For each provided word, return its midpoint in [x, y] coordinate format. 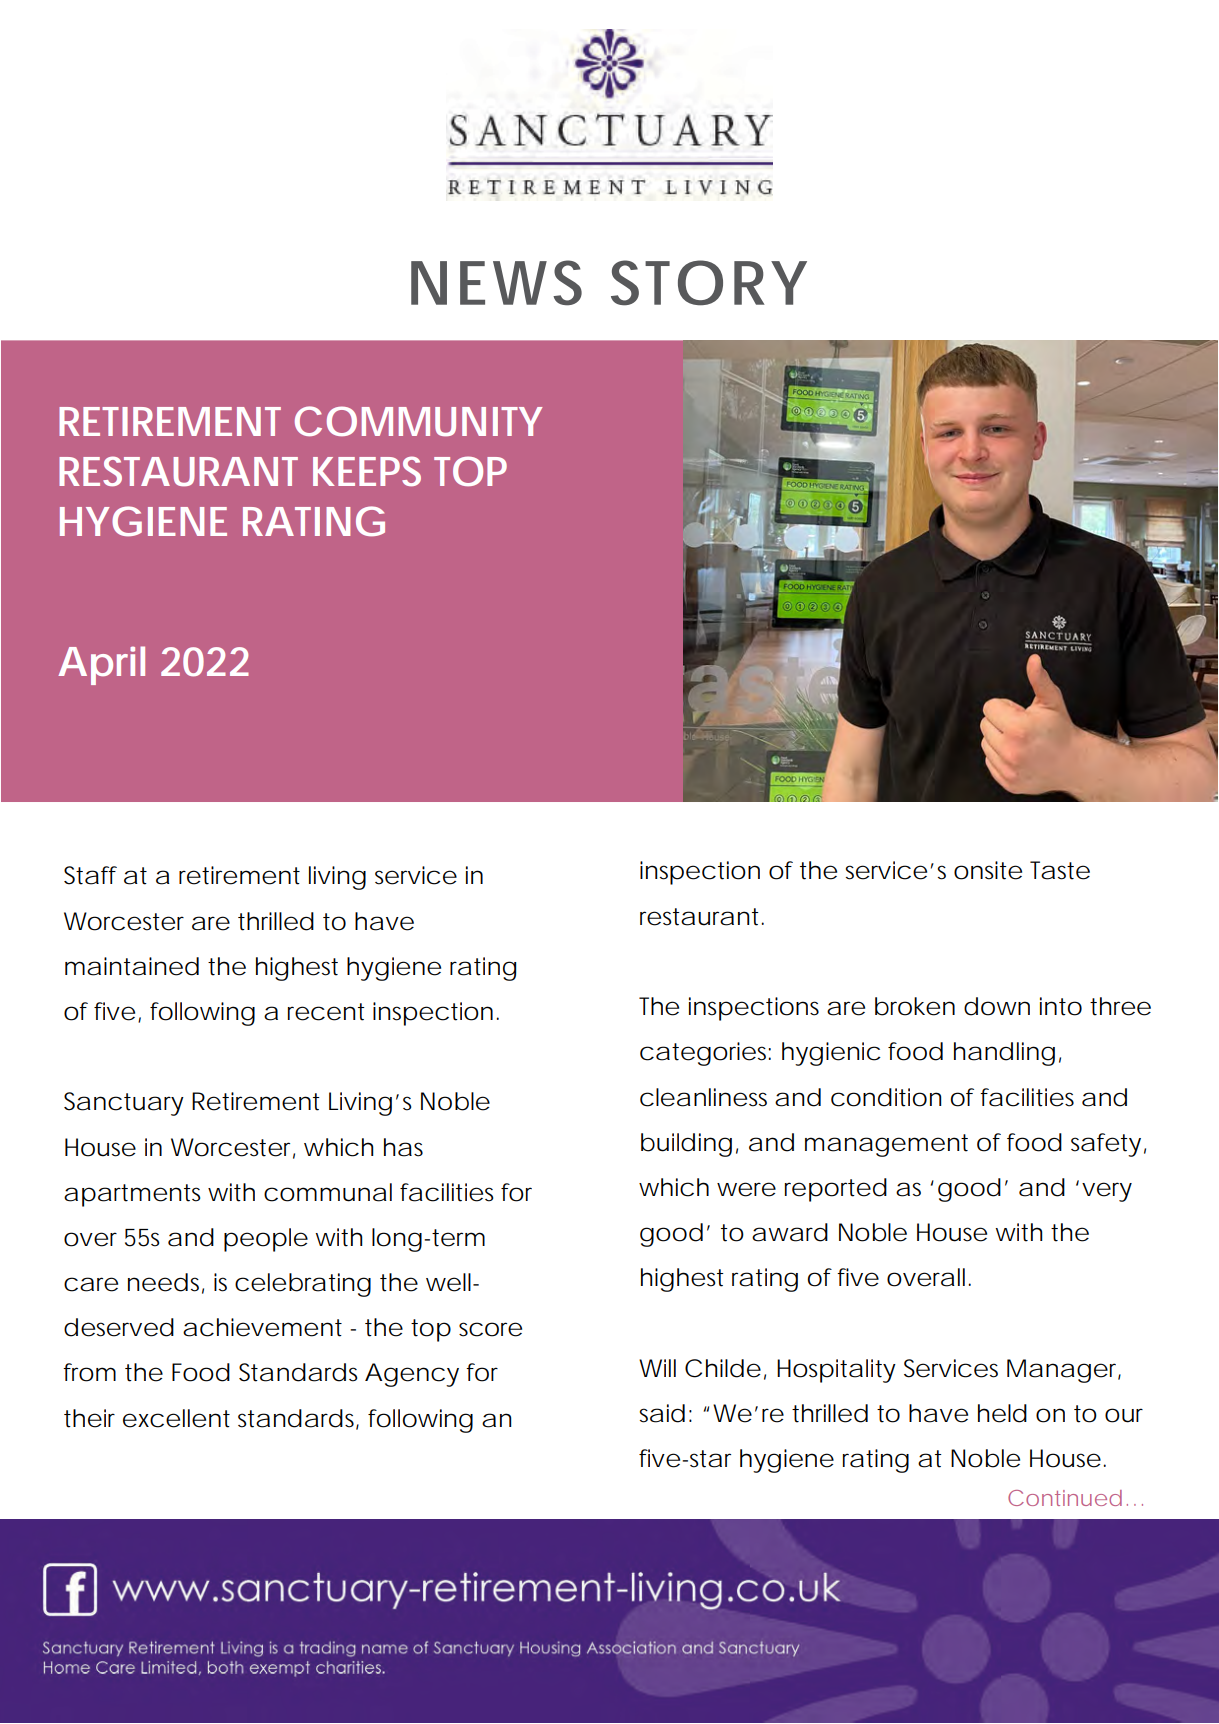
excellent [176, 1418]
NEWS [496, 283]
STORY [708, 283]
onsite [988, 870]
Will [657, 1368]
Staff [90, 875]
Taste [1060, 870]
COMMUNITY [418, 421]
